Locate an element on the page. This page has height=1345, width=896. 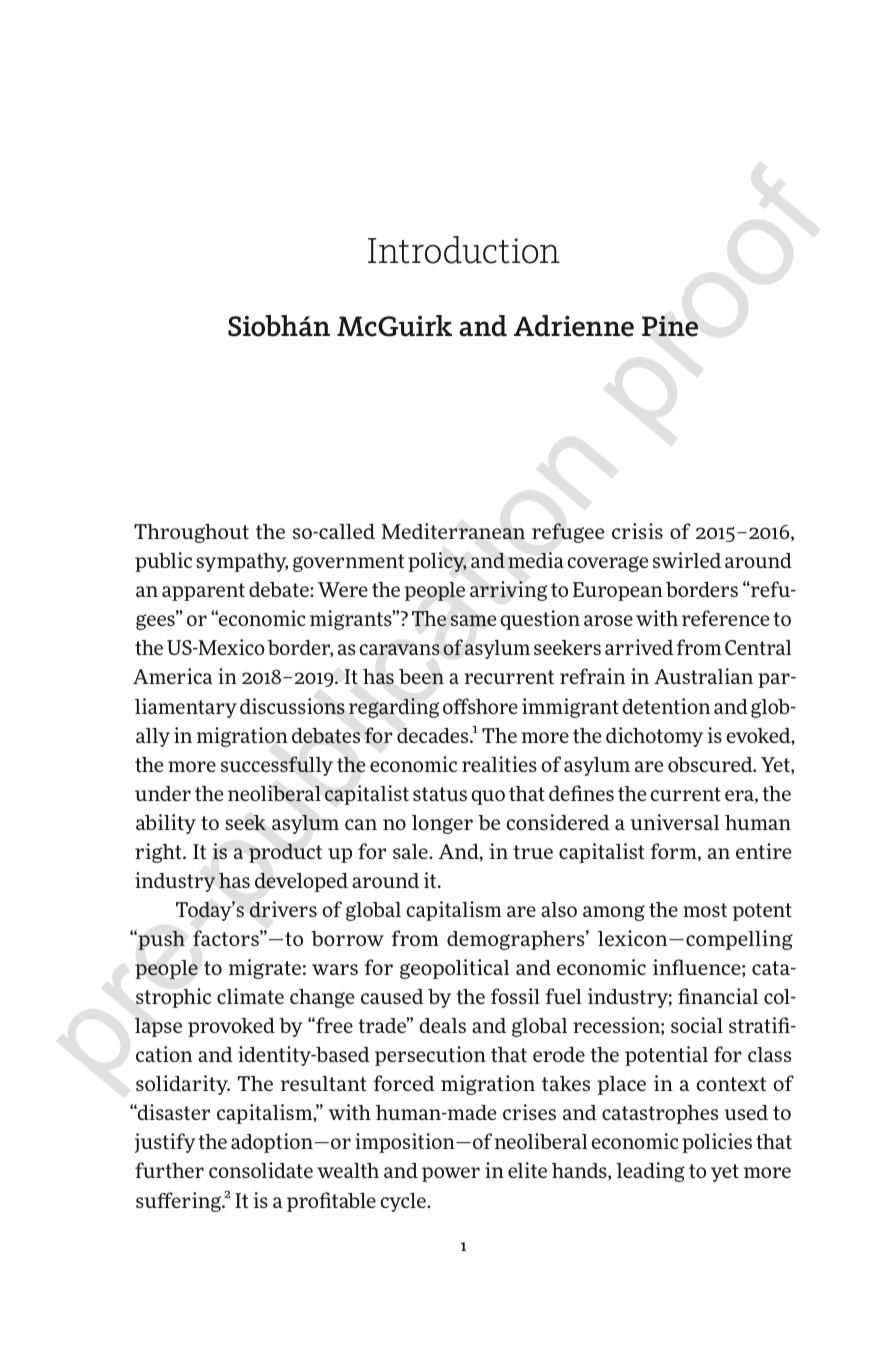
Adrienne is located at coordinates (574, 326).
